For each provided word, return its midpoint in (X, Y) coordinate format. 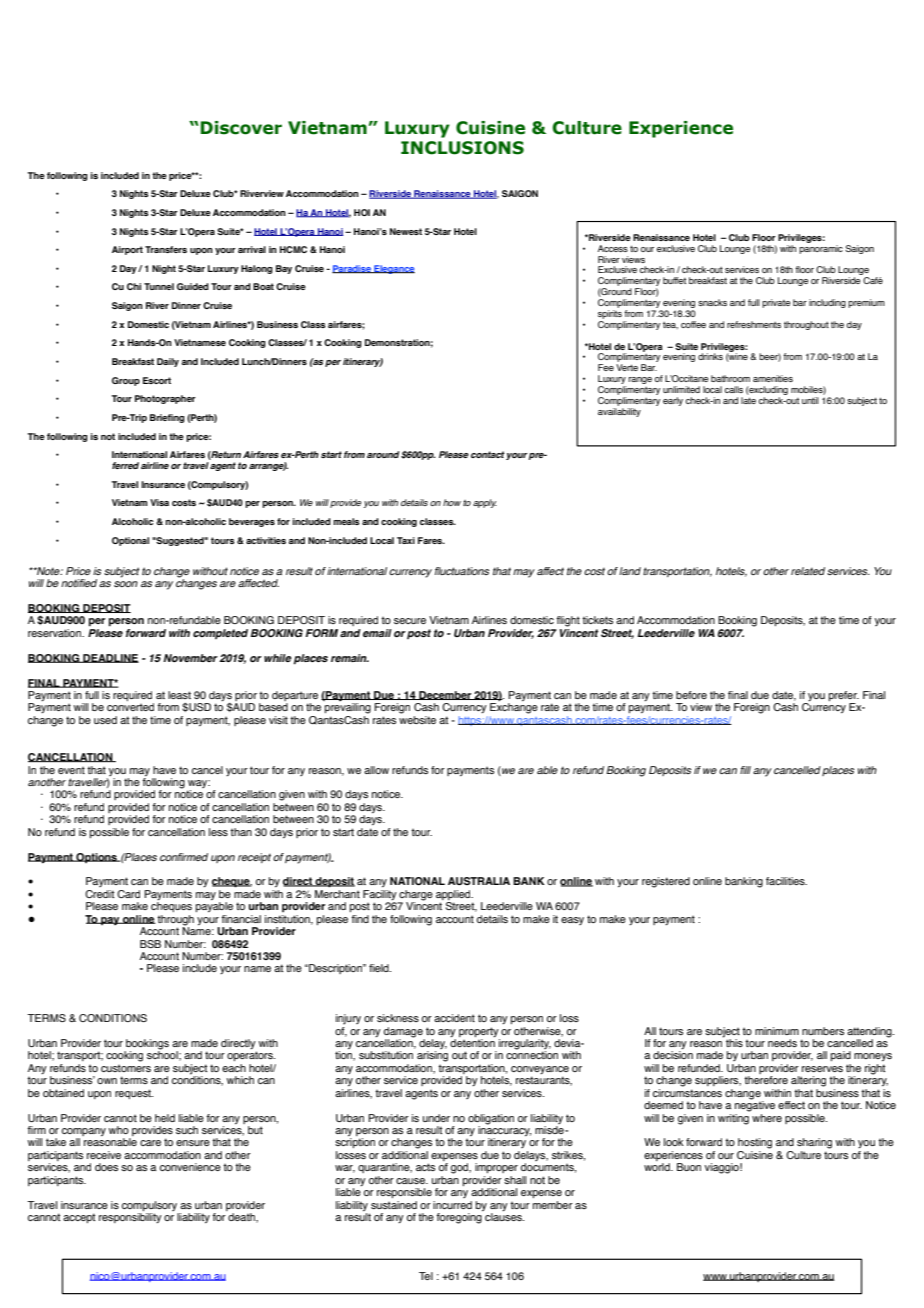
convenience (190, 1167)
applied (454, 896)
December (445, 695)
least (179, 695)
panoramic (821, 249)
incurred (452, 1205)
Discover (241, 128)
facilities (786, 881)
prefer (844, 697)
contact (488, 454)
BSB (150, 944)
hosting (755, 1143)
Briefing (167, 418)
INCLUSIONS (462, 148)
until (810, 400)
